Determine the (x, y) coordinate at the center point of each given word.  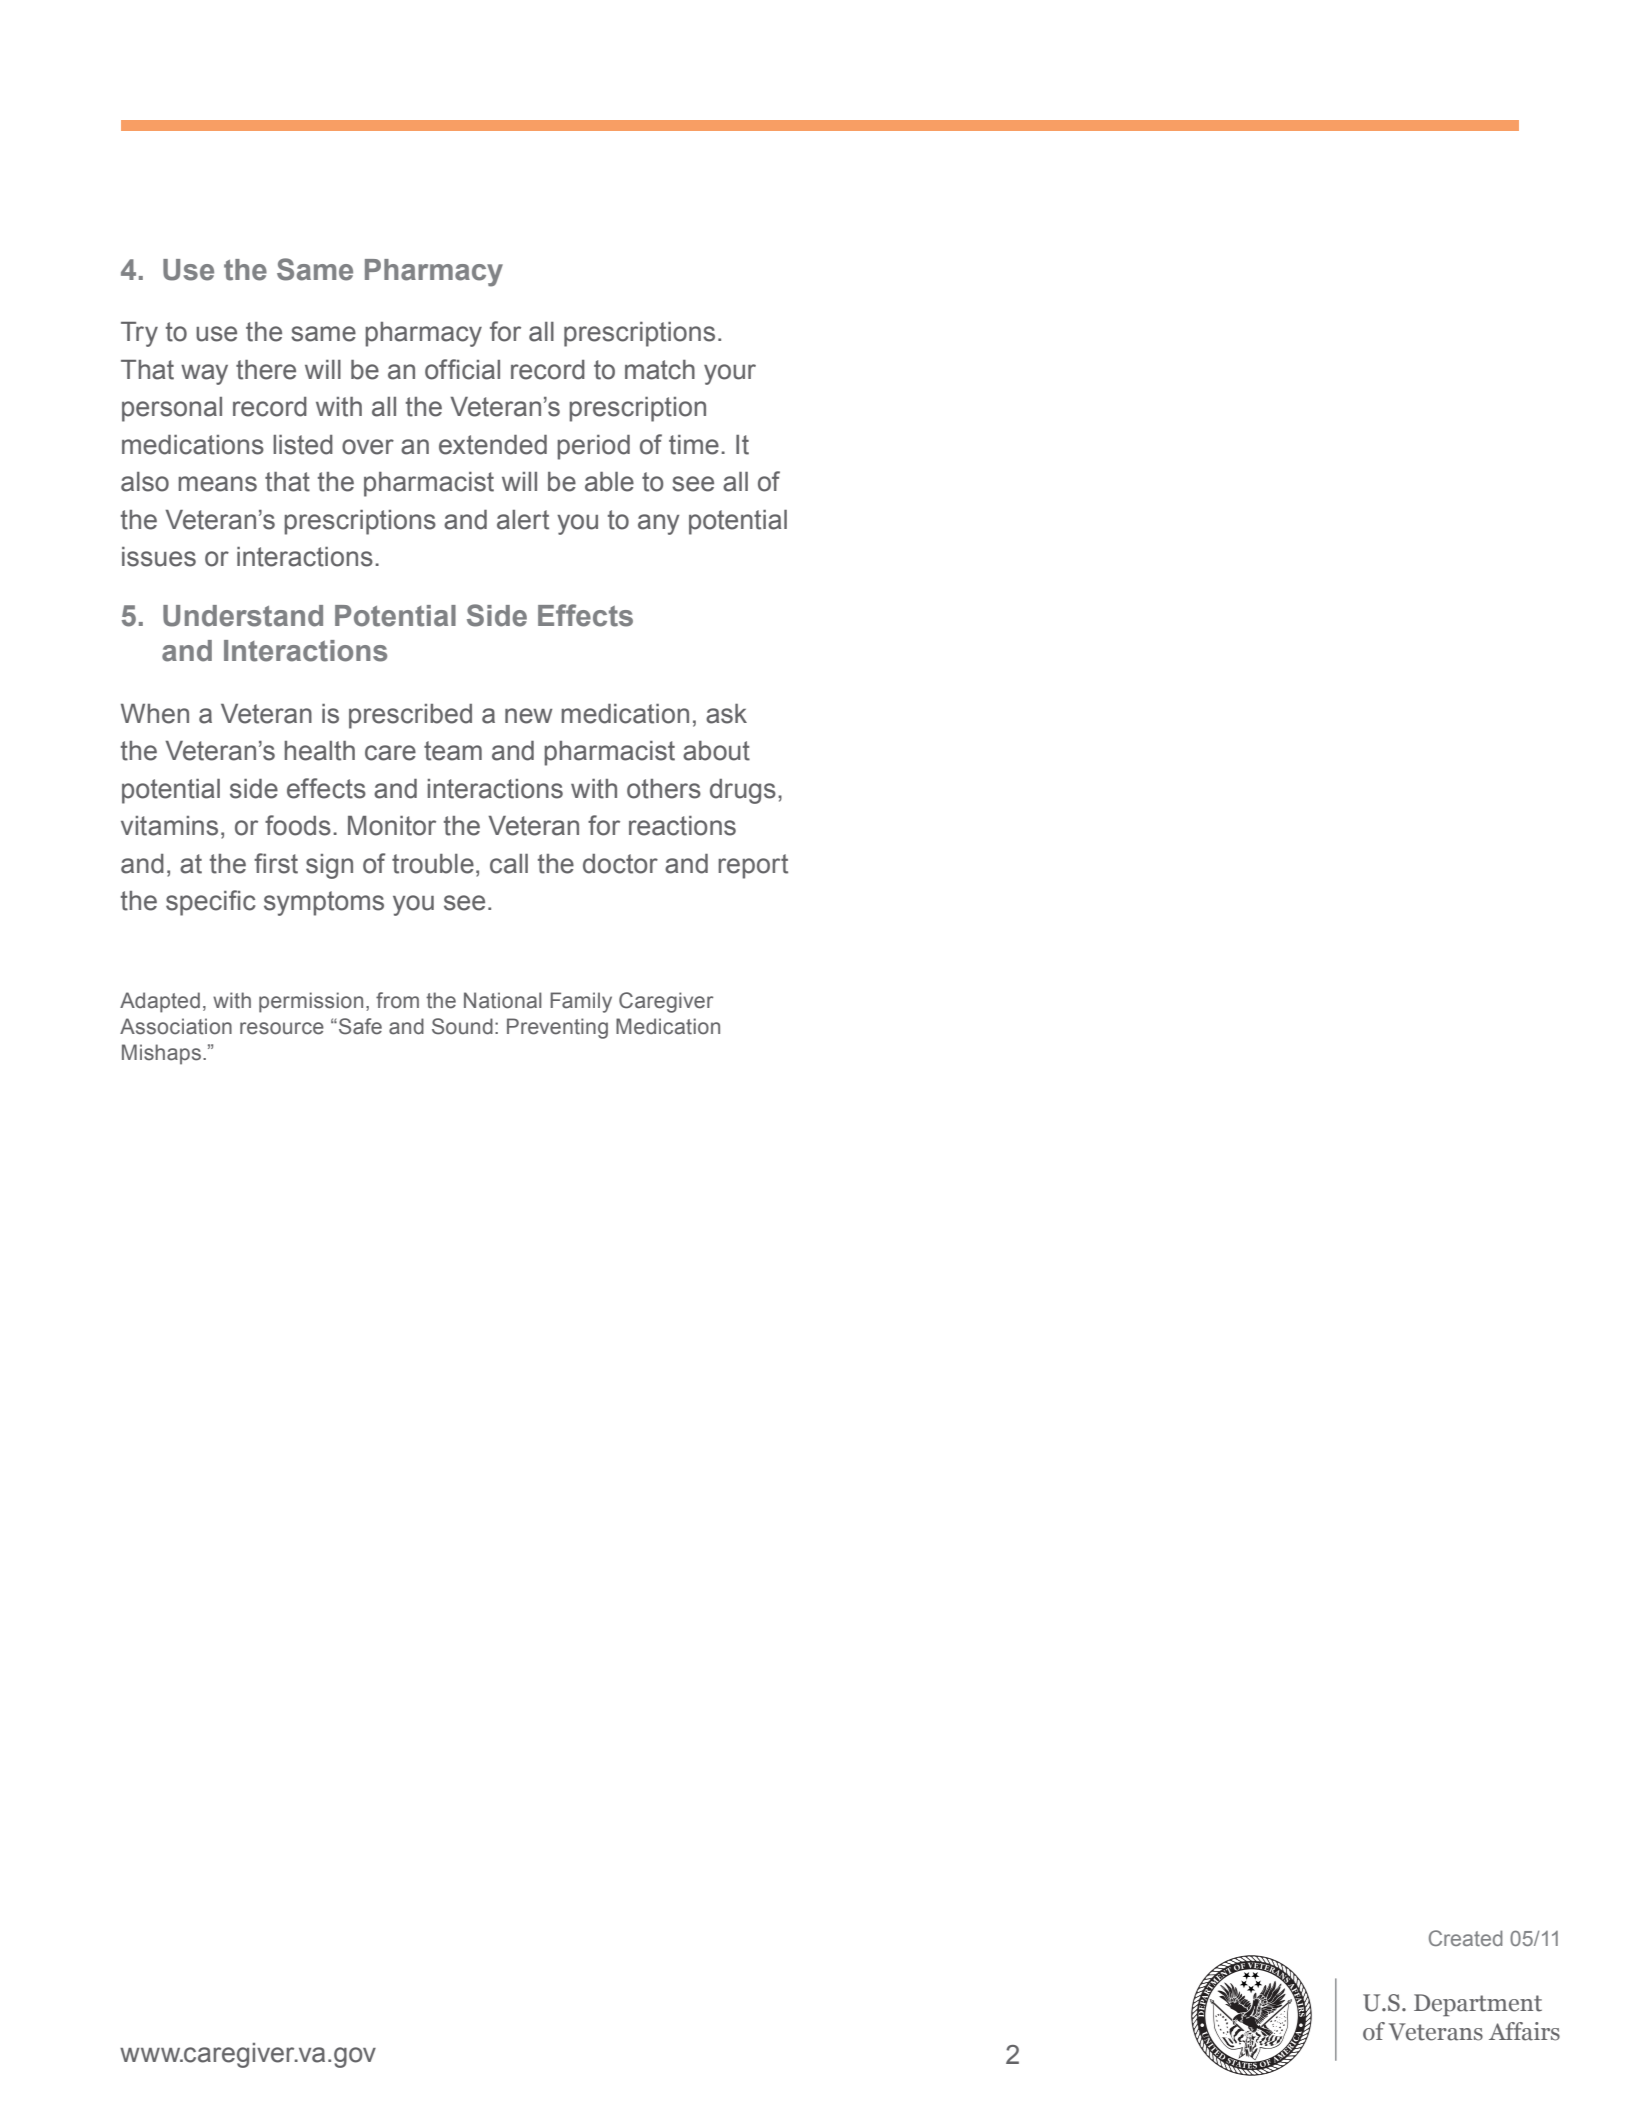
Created (1466, 1938)
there (266, 370)
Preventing (557, 1028)
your (730, 374)
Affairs (1524, 2031)
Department (1478, 2005)
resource (282, 1028)
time (694, 445)
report (753, 866)
